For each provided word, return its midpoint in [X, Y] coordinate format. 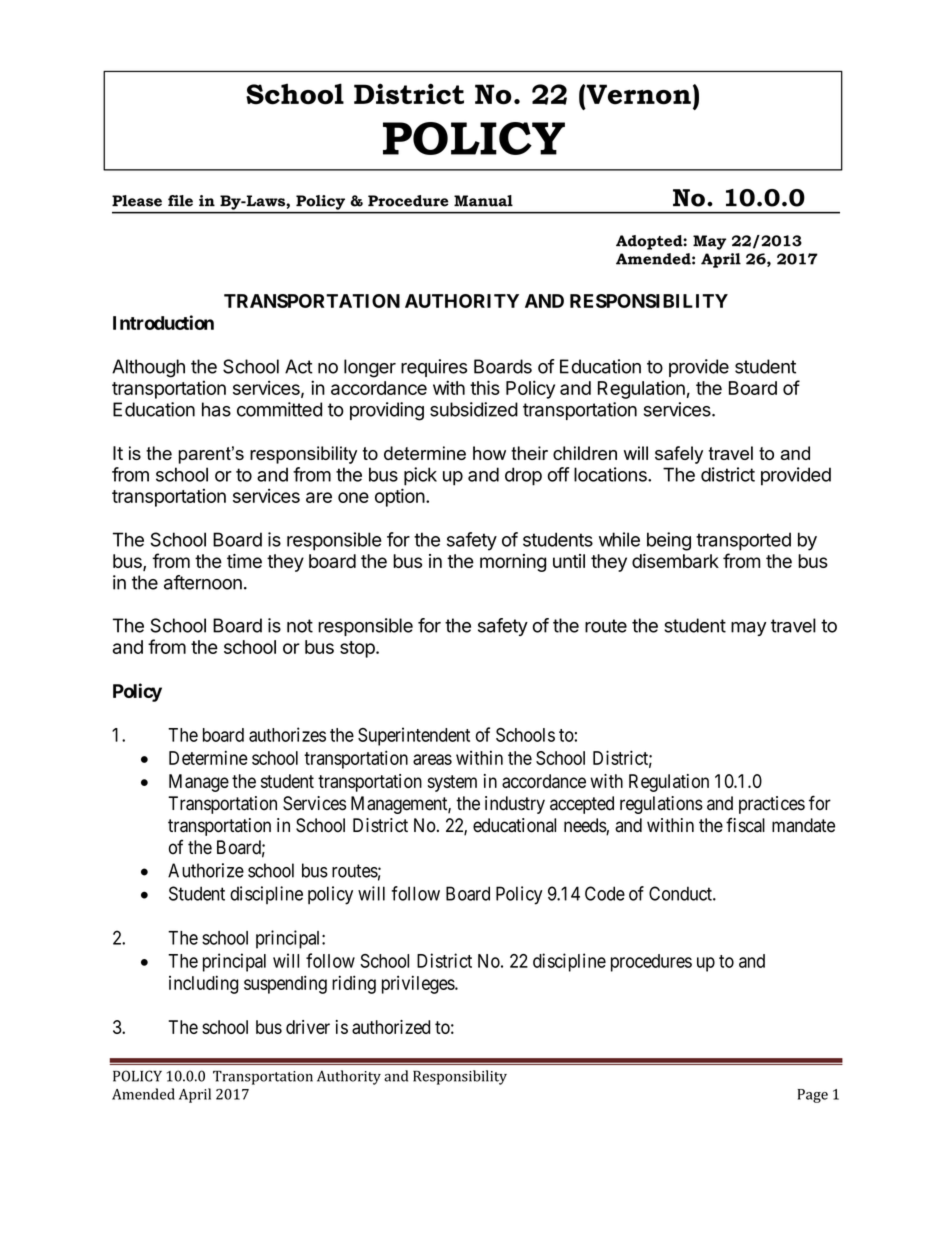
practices [772, 805]
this [485, 387]
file [180, 201]
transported [743, 541]
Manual [483, 201]
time [244, 561]
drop [523, 476]
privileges [419, 984]
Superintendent [414, 736]
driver [308, 1027]
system [452, 783]
